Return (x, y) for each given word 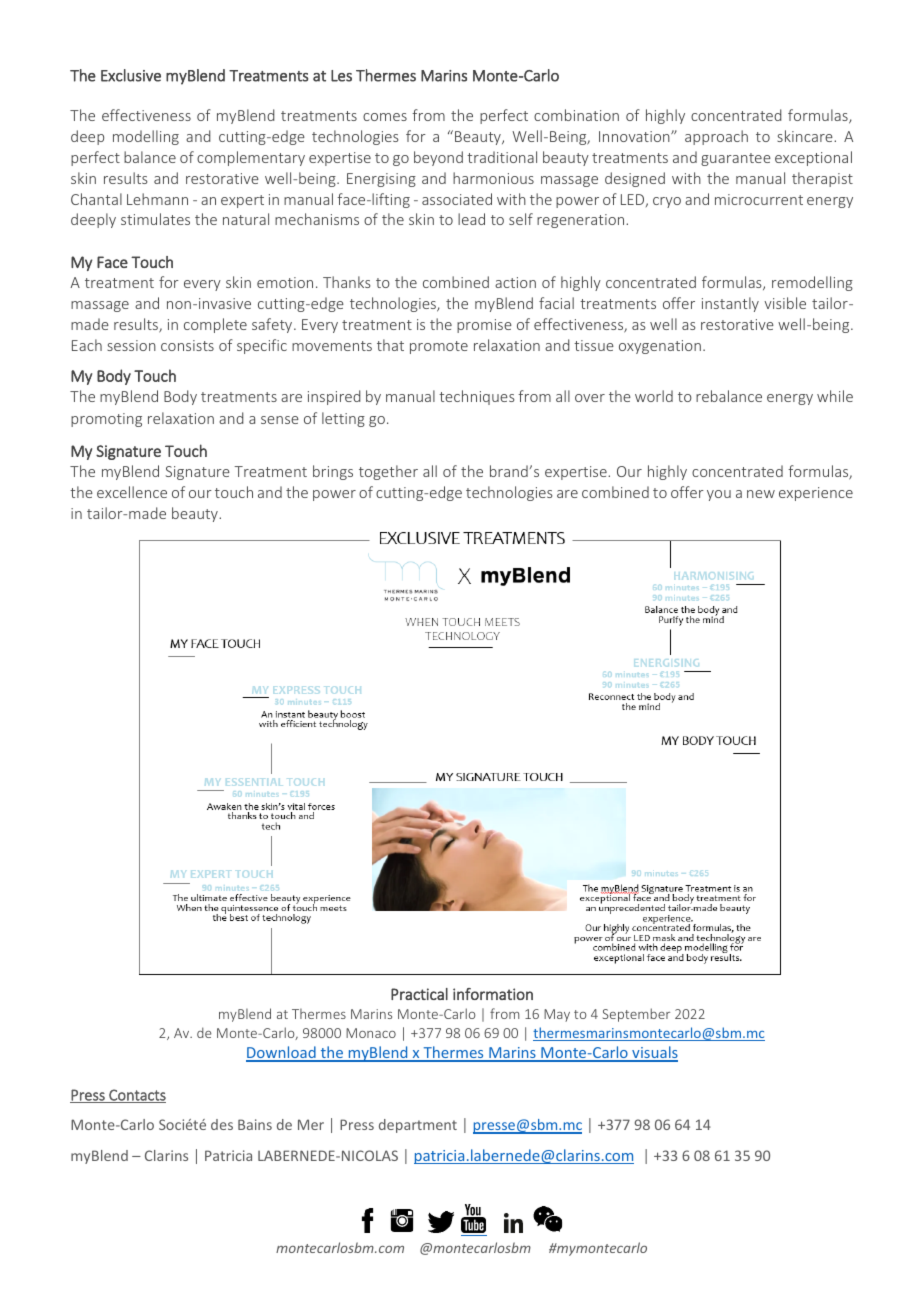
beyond (438, 158)
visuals (654, 1053)
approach (716, 137)
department (418, 1126)
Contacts (136, 1096)
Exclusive (131, 75)
